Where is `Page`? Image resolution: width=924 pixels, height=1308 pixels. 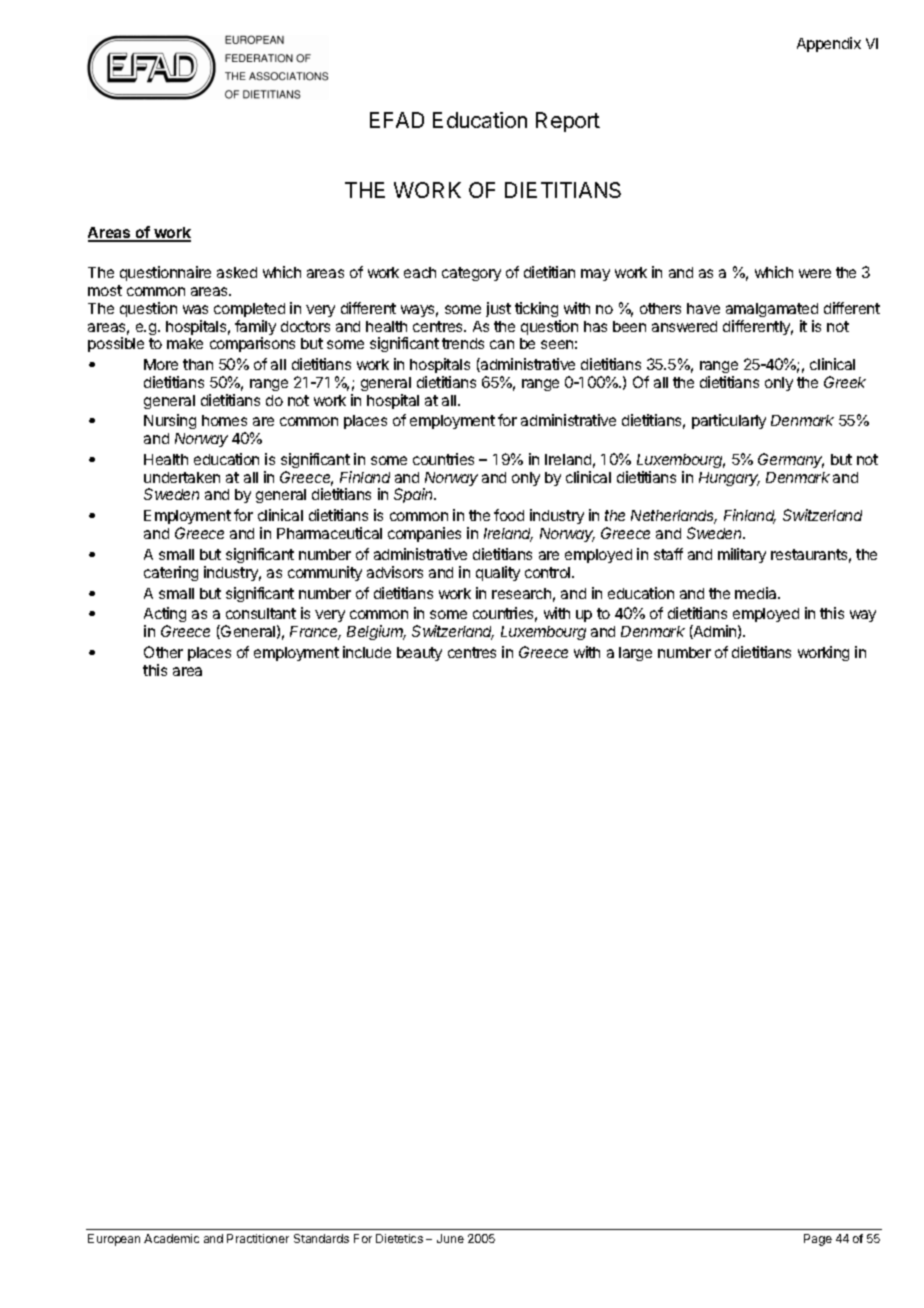
Page is located at coordinates (818, 1240).
